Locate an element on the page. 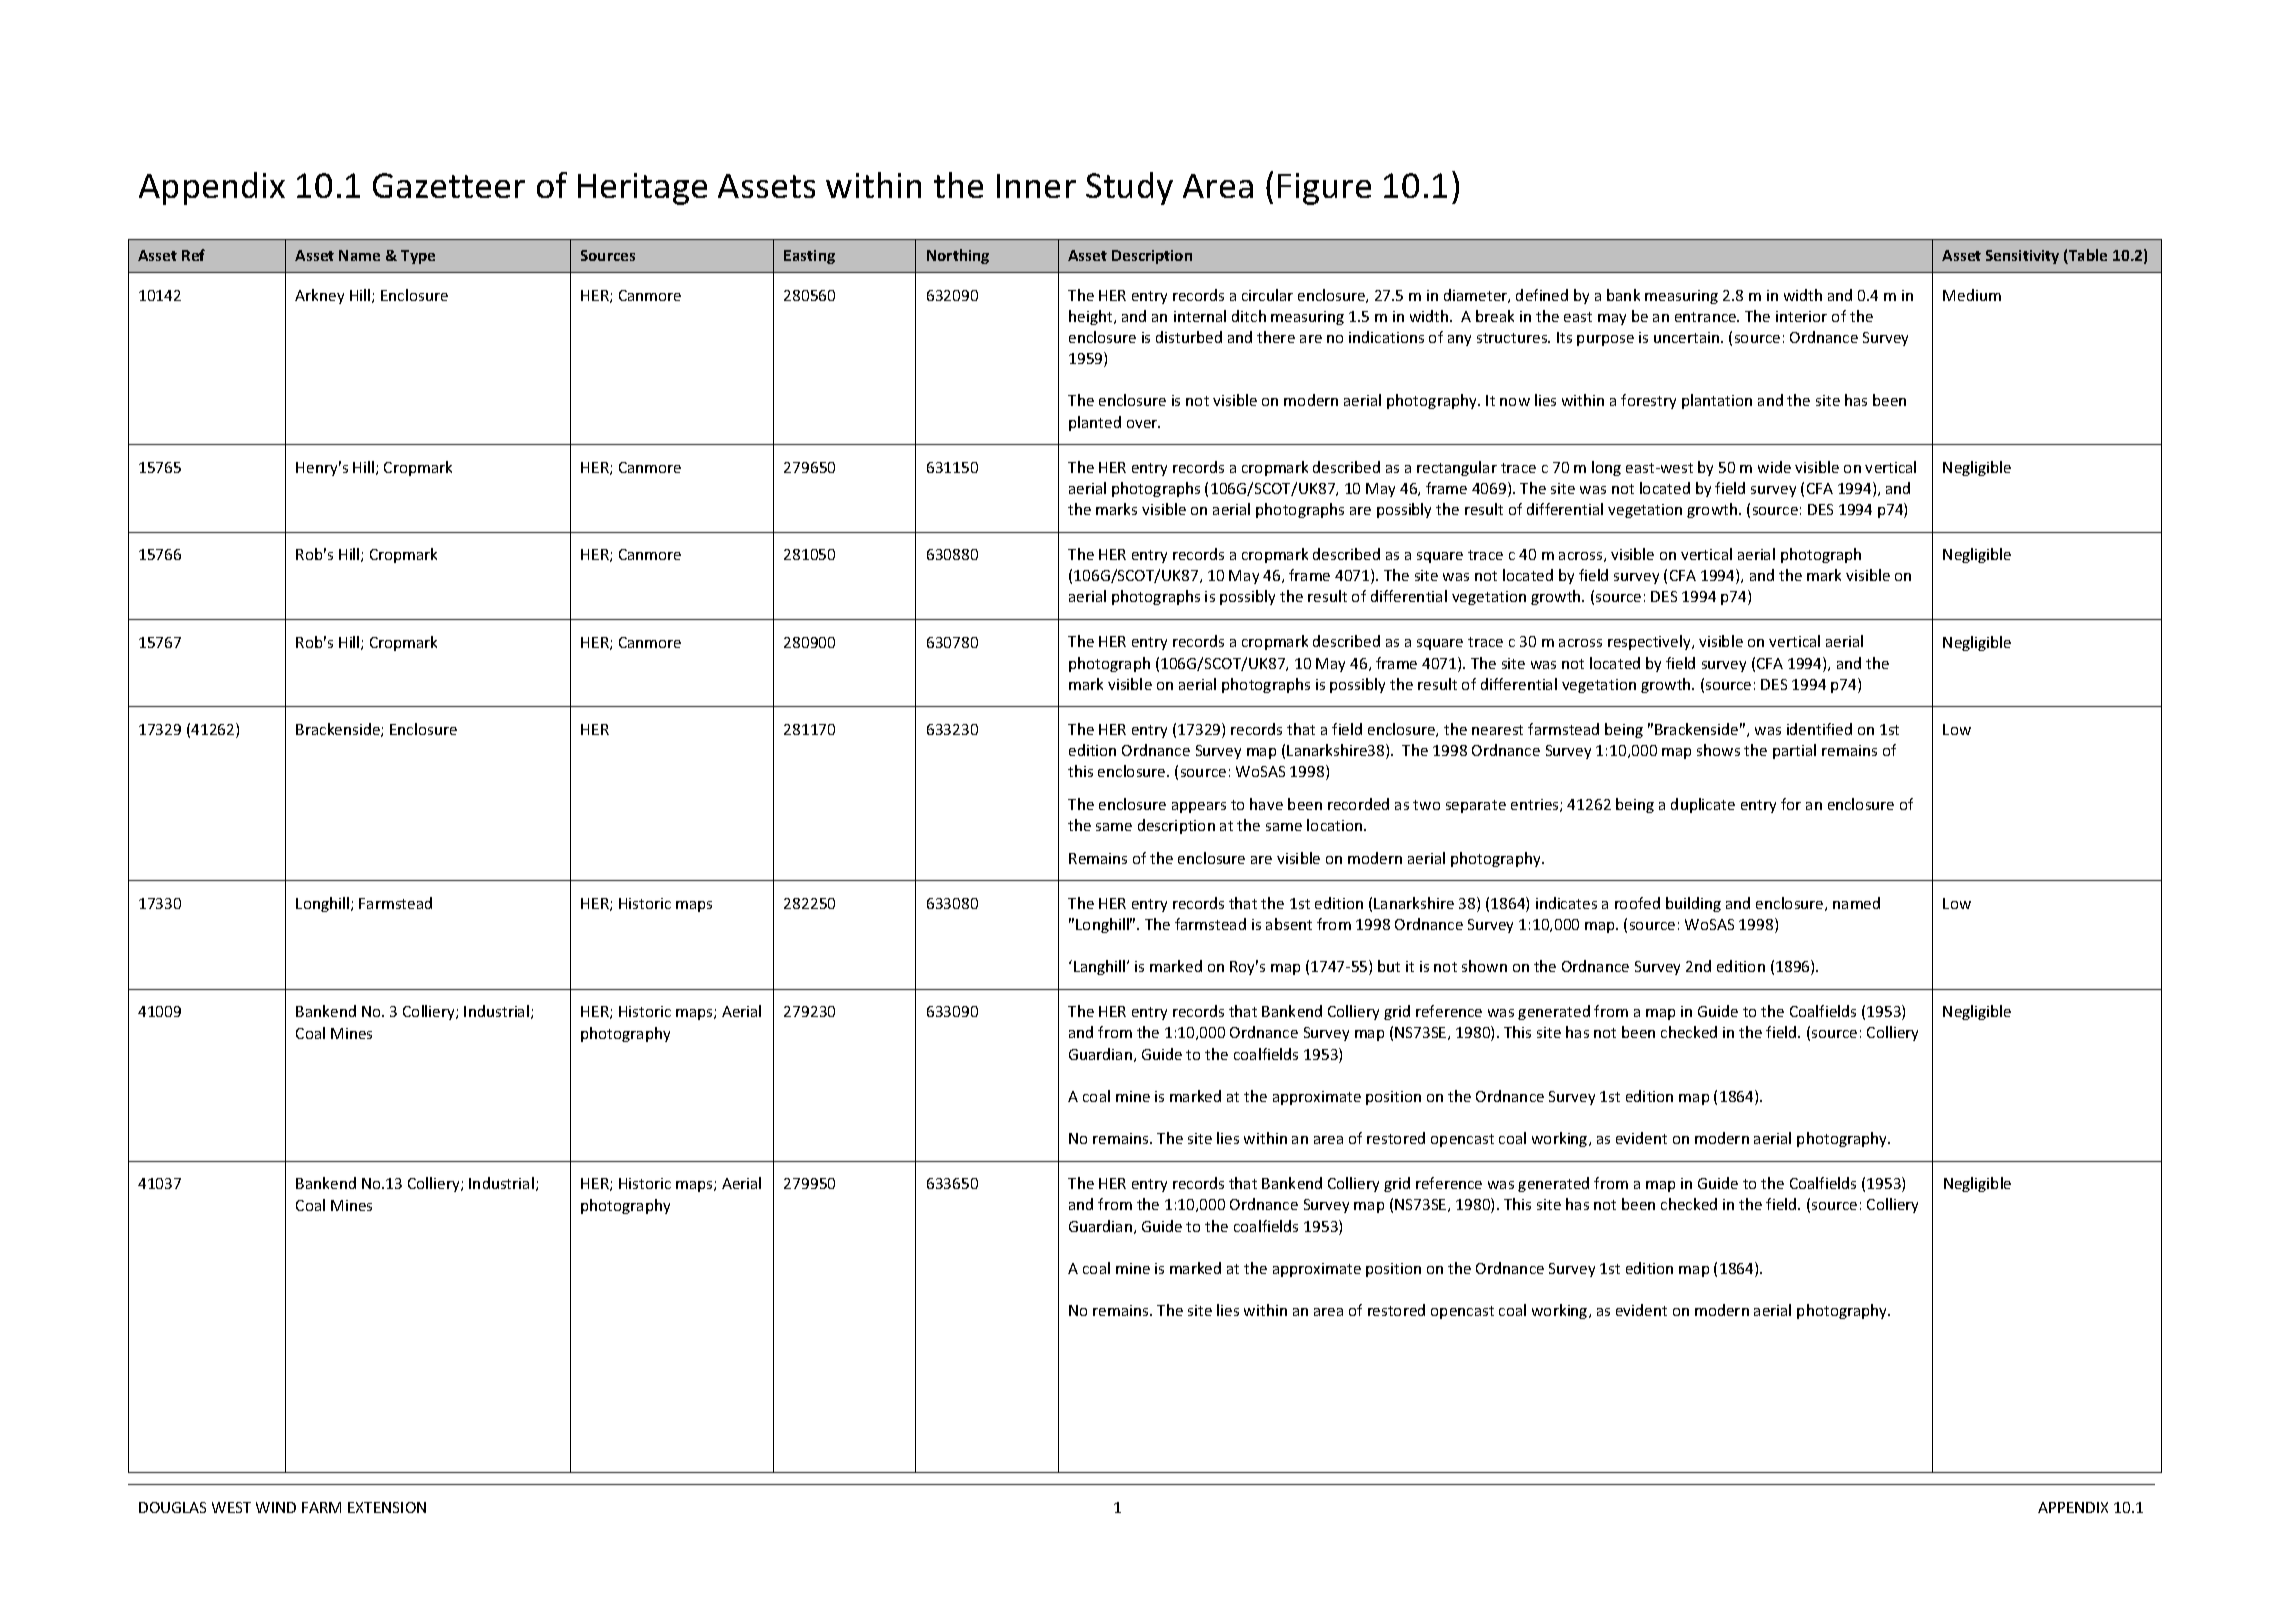  planted is located at coordinates (1095, 423).
